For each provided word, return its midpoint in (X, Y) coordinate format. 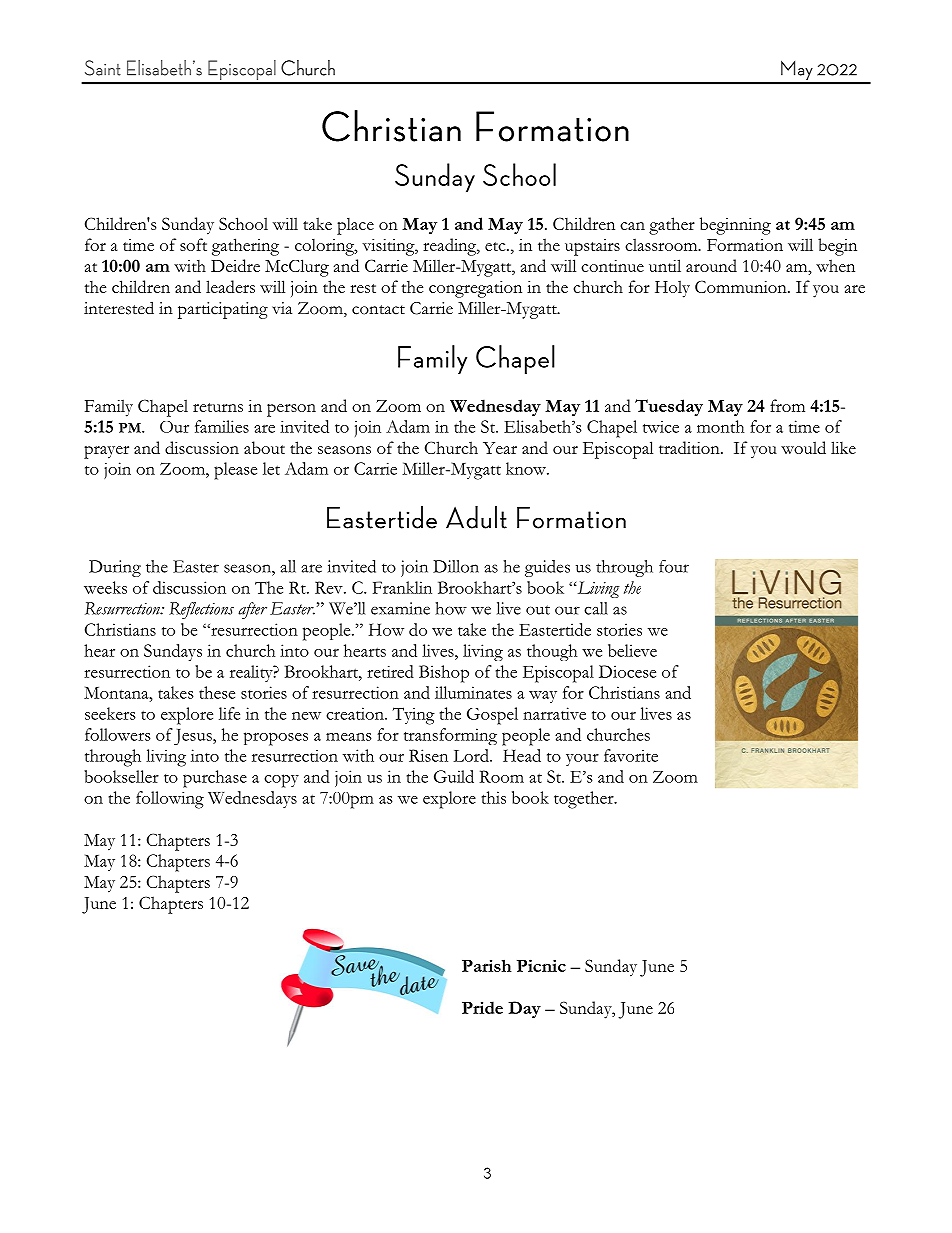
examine (400, 608)
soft (193, 244)
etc (496, 246)
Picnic (541, 965)
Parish (487, 965)
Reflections (201, 610)
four (674, 566)
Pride (482, 1007)
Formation (745, 245)
